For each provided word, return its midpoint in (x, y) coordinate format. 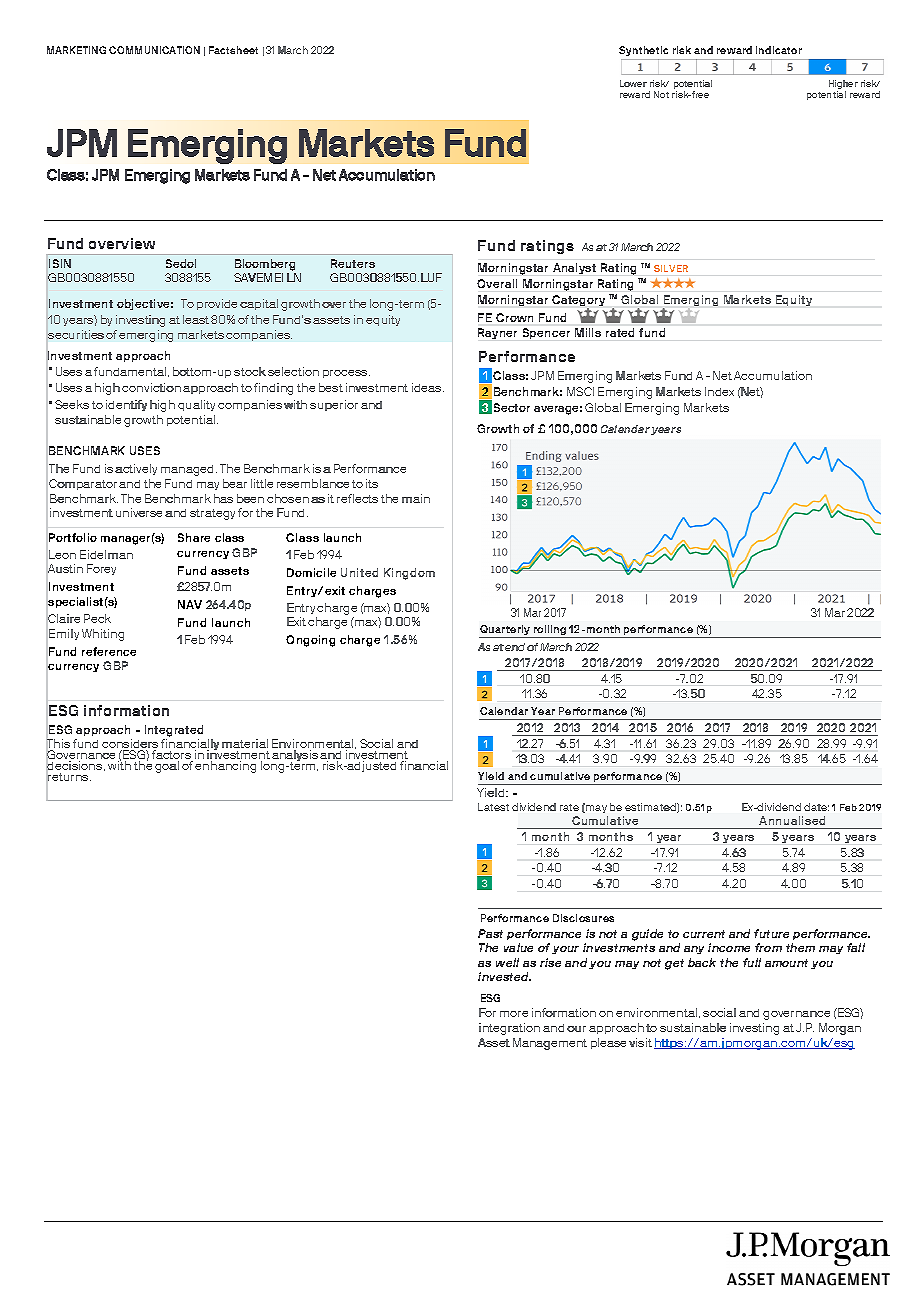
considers (130, 745)
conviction (151, 387)
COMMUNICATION (154, 50)
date (816, 807)
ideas (428, 387)
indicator (779, 50)
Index (719, 391)
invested (504, 976)
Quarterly (506, 631)
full (752, 962)
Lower (633, 83)
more (514, 1014)
